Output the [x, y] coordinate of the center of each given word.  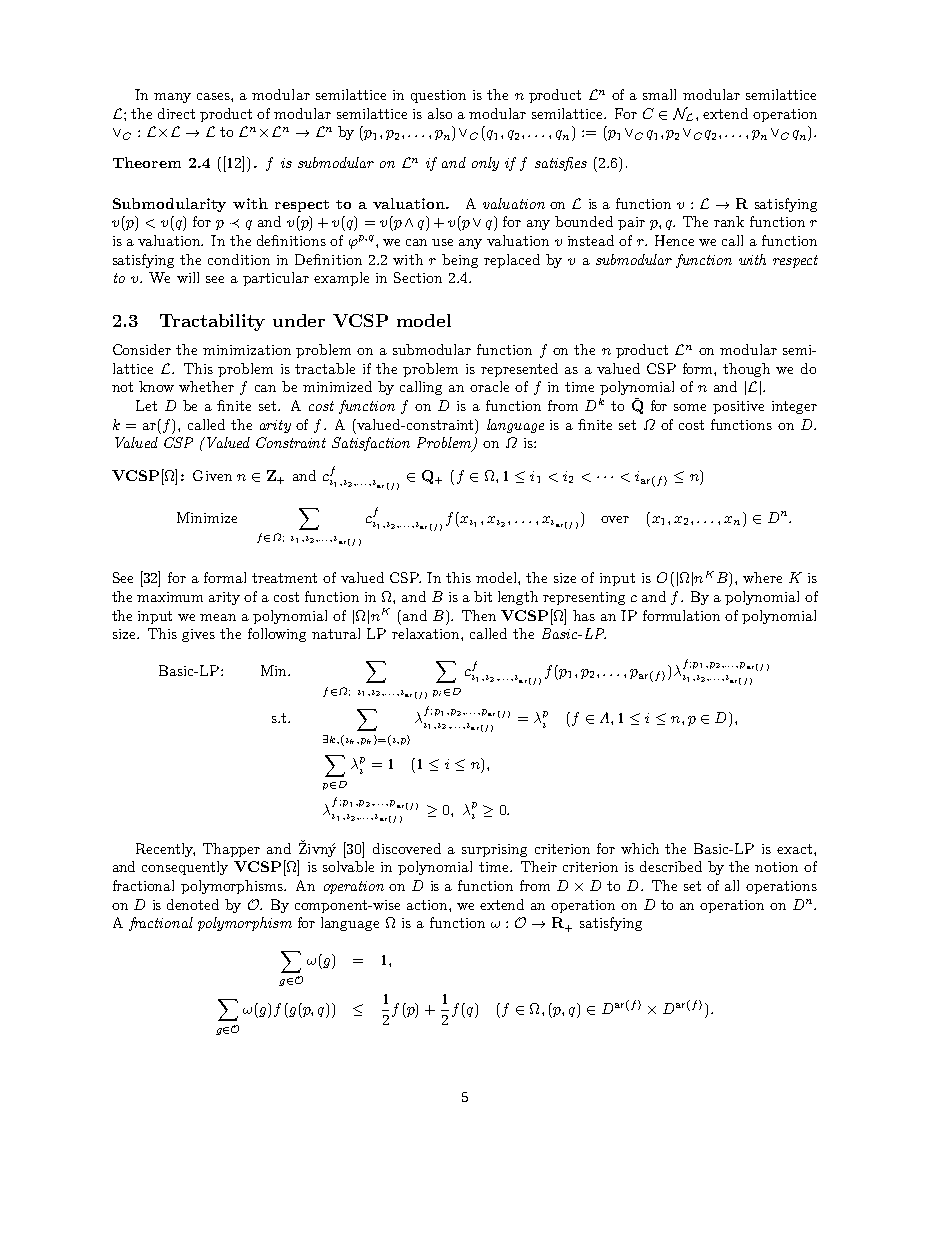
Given [212, 475]
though [746, 370]
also [440, 113]
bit [483, 596]
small [659, 94]
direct [176, 113]
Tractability [212, 322]
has [584, 615]
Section [418, 277]
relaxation [427, 633]
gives [198, 635]
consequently [185, 868]
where [762, 577]
